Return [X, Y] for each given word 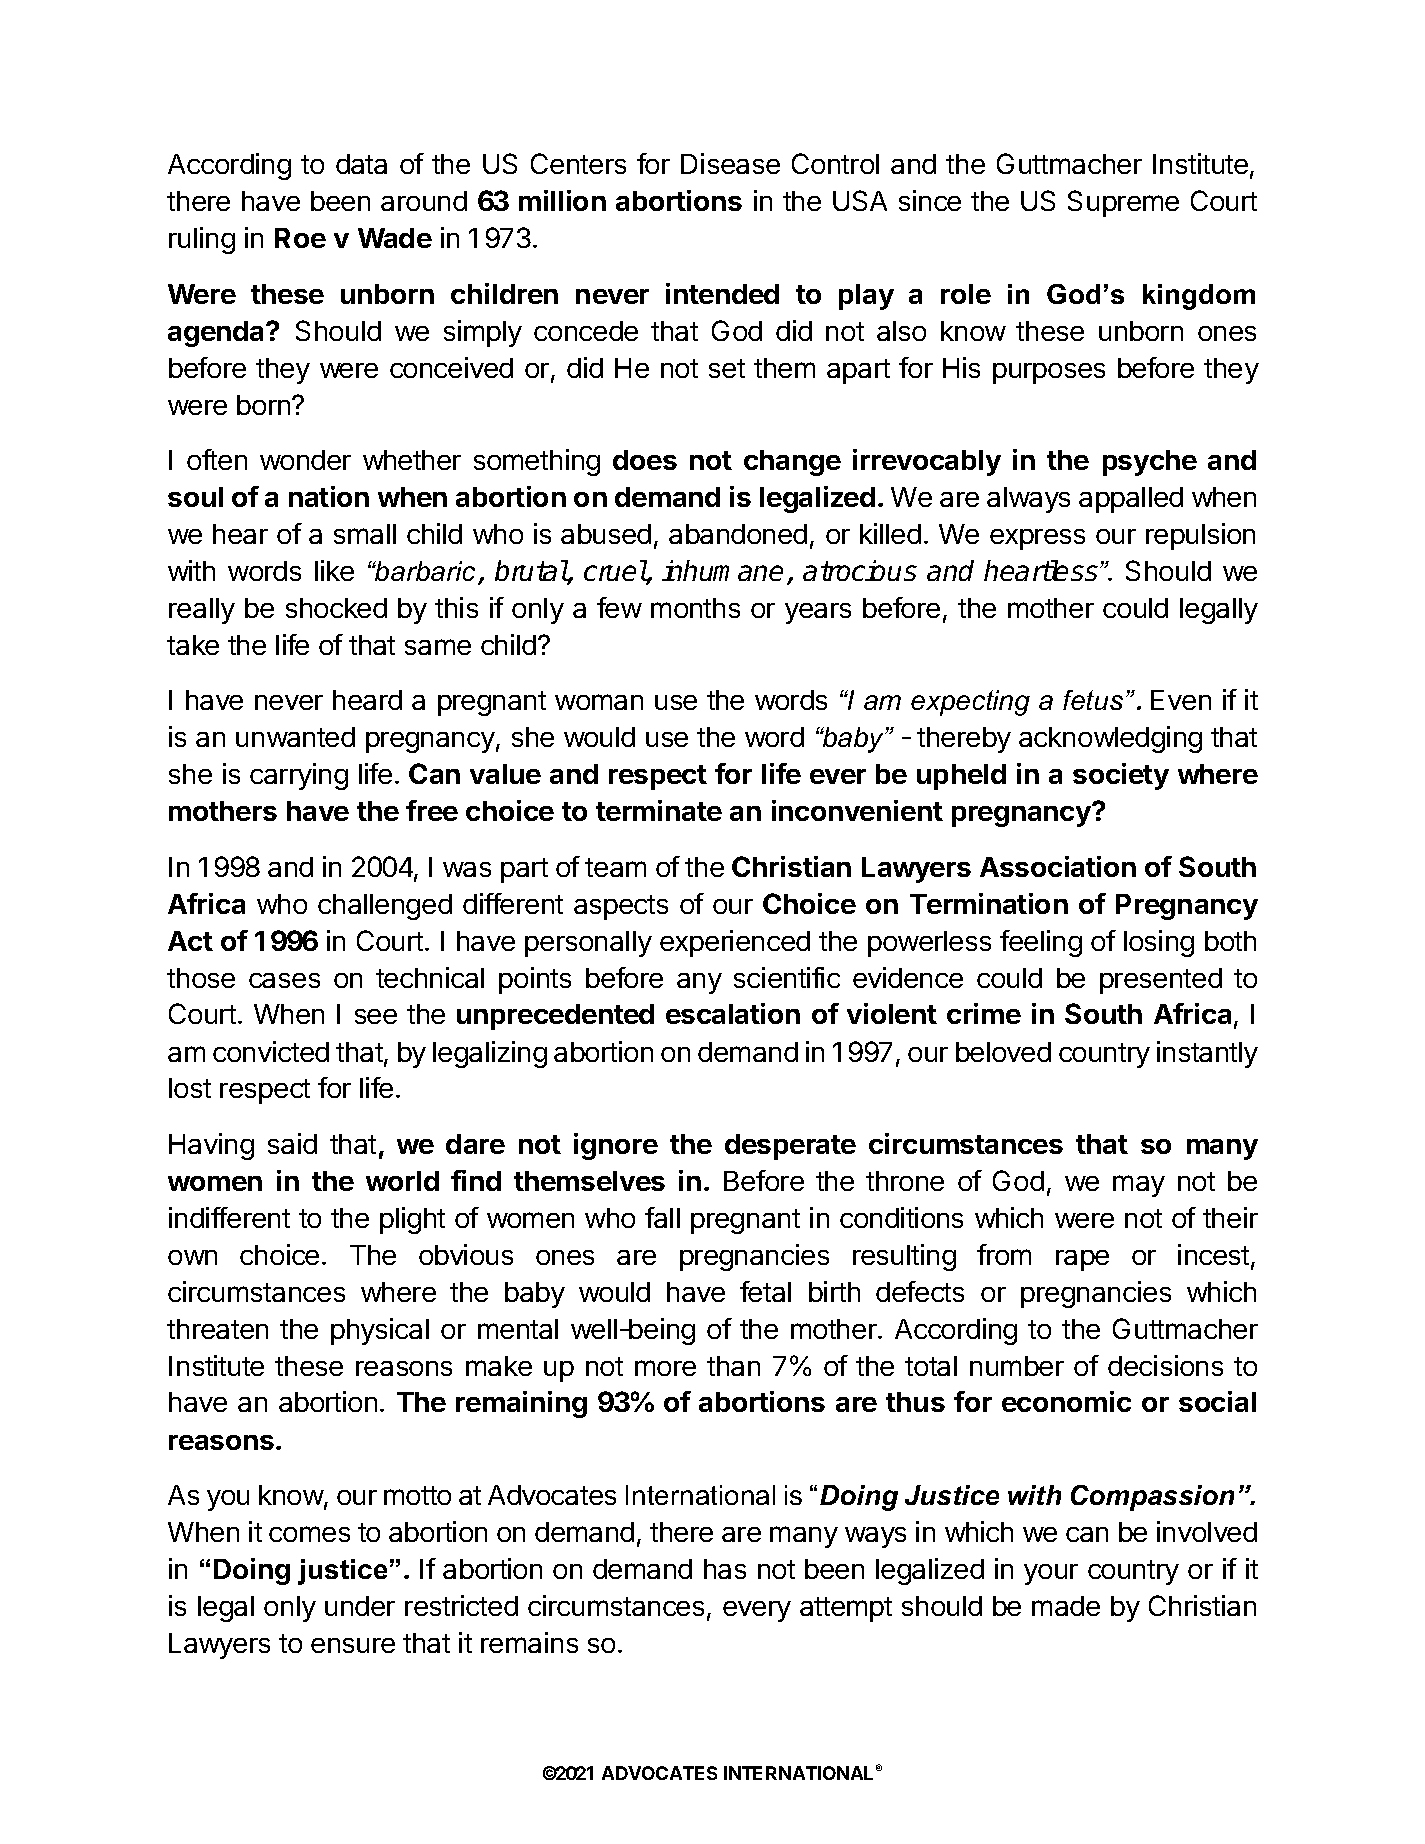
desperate [790, 1147]
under [360, 1606]
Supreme [1123, 203]
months [695, 608]
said [292, 1143]
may [1139, 1186]
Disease [730, 163]
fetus [1093, 700]
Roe [300, 238]
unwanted [295, 737]
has [725, 1569]
